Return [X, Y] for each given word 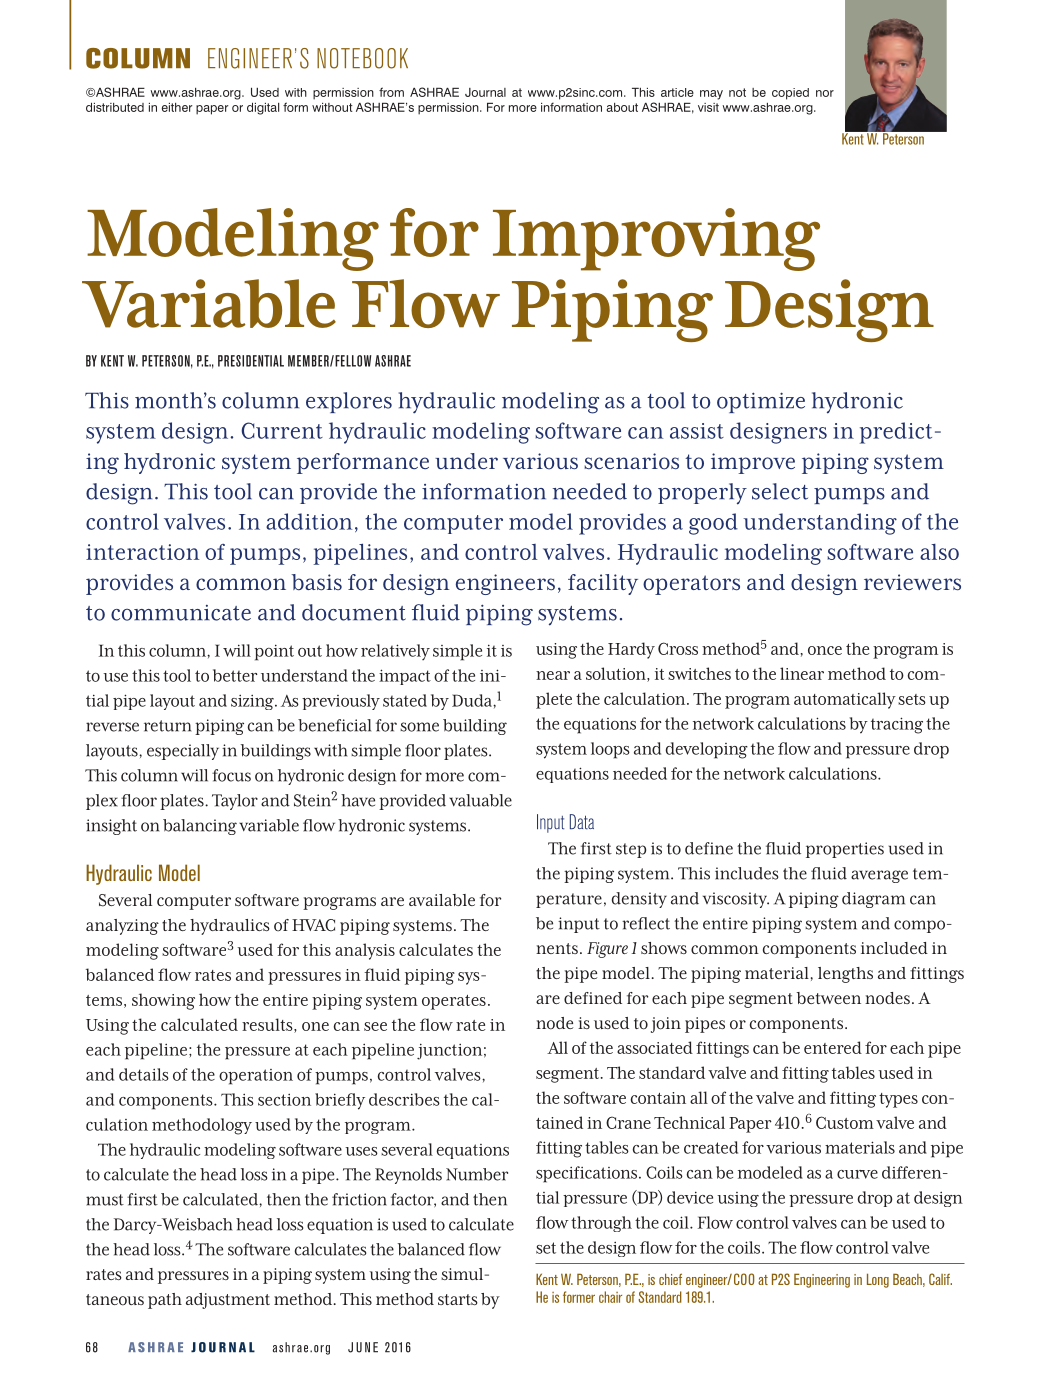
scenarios [631, 461]
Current [282, 430]
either [177, 107]
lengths [845, 975]
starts [458, 1299]
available [442, 900]
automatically [845, 700]
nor [825, 93]
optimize [761, 402]
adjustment [228, 1301]
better [235, 675]
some [419, 727]
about [622, 107]
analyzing [122, 927]
